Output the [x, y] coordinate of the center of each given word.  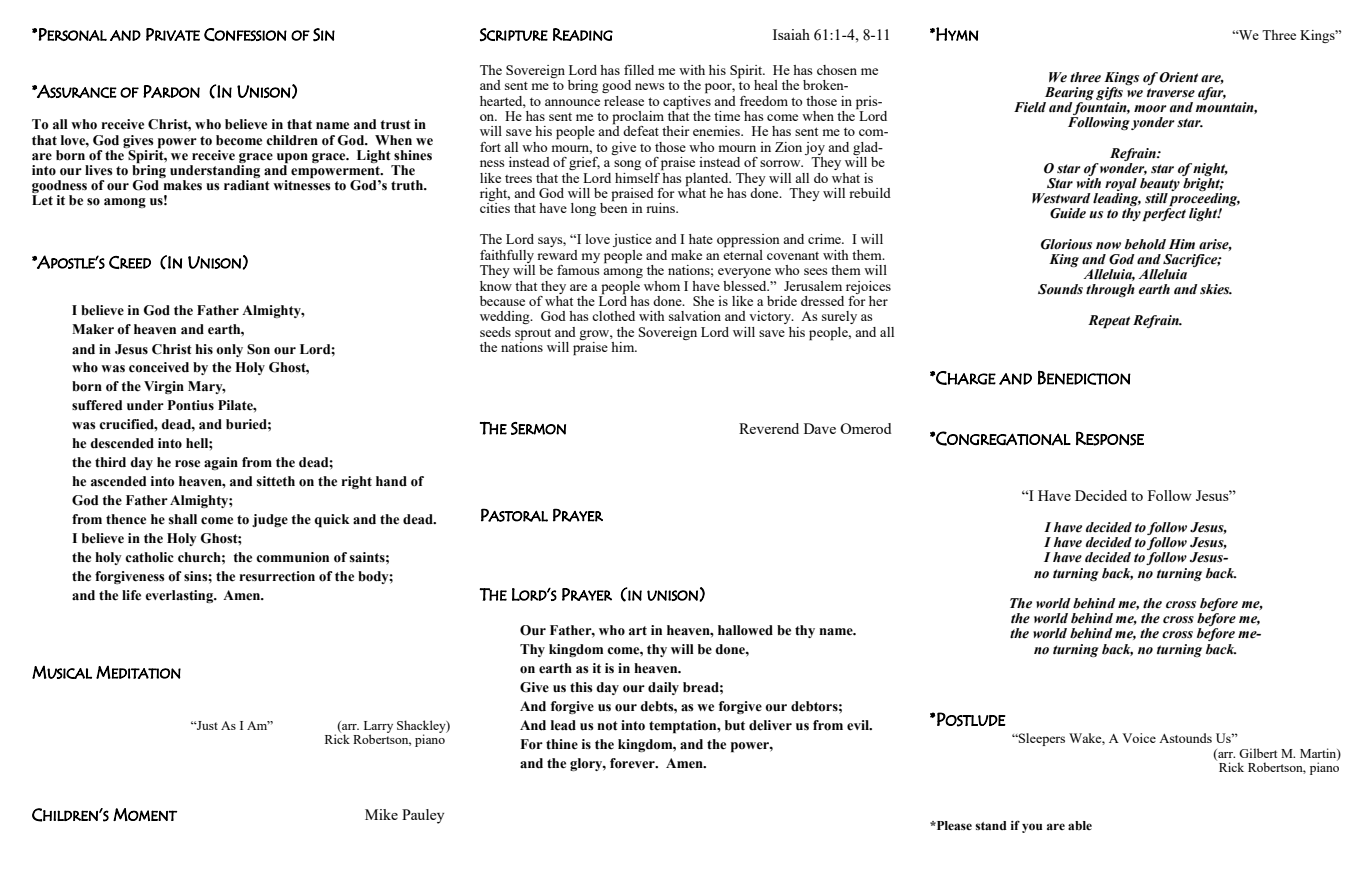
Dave [820, 428]
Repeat [1109, 322]
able [1080, 825]
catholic [149, 557]
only [229, 350]
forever [633, 763]
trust [396, 125]
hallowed [745, 630]
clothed [613, 316]
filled [639, 70]
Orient [1178, 77]
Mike [381, 814]
